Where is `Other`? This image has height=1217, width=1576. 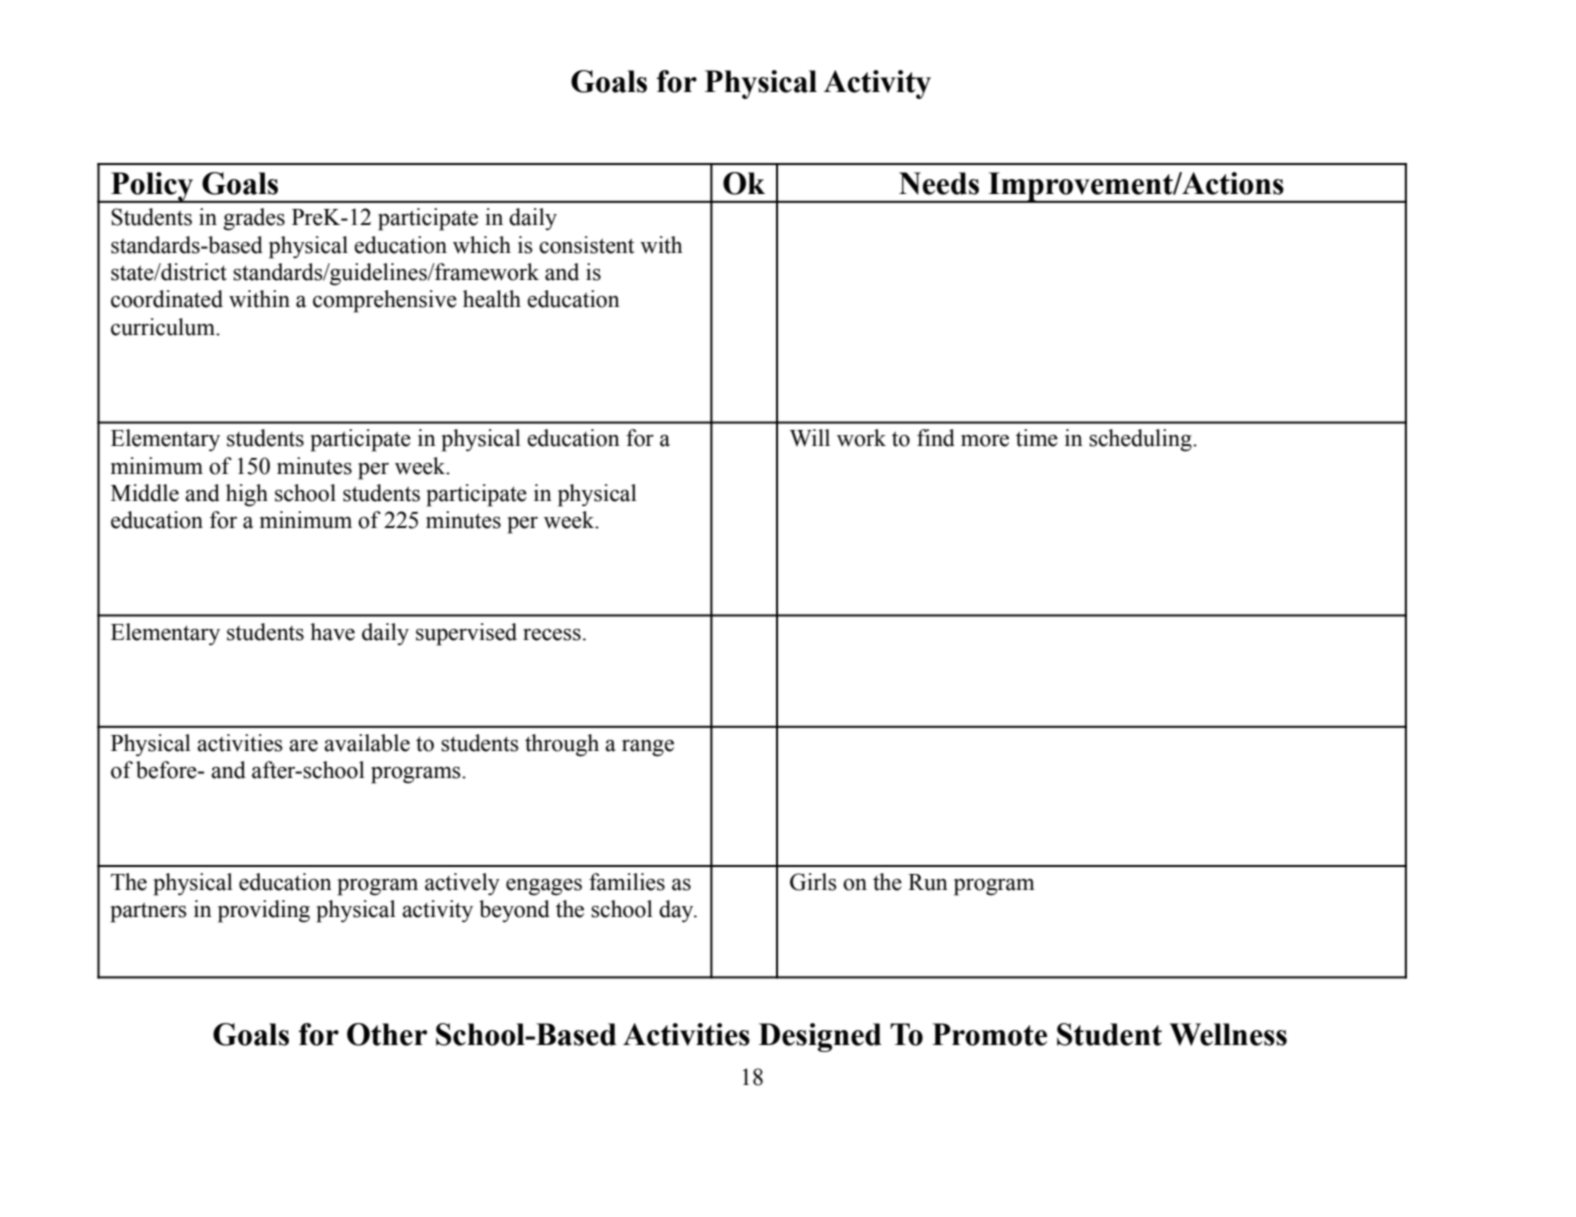
Other is located at coordinates (387, 1034).
